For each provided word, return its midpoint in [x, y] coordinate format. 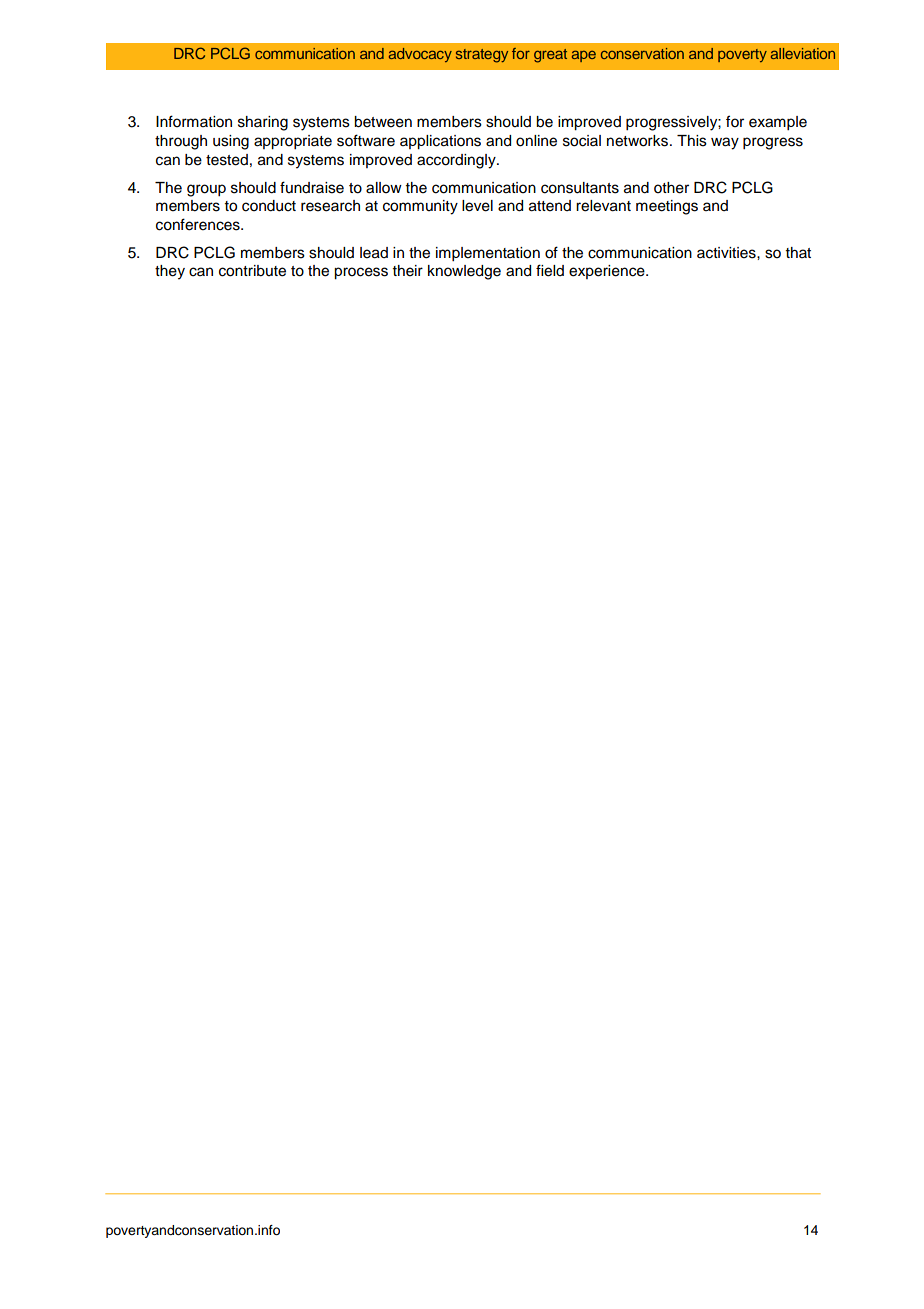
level [477, 206]
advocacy [420, 55]
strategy [482, 56]
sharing [263, 123]
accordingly [457, 161]
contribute [252, 271]
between [383, 122]
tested [227, 160]
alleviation [803, 53]
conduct [269, 206]
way [725, 143]
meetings [667, 207]
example [778, 123]
